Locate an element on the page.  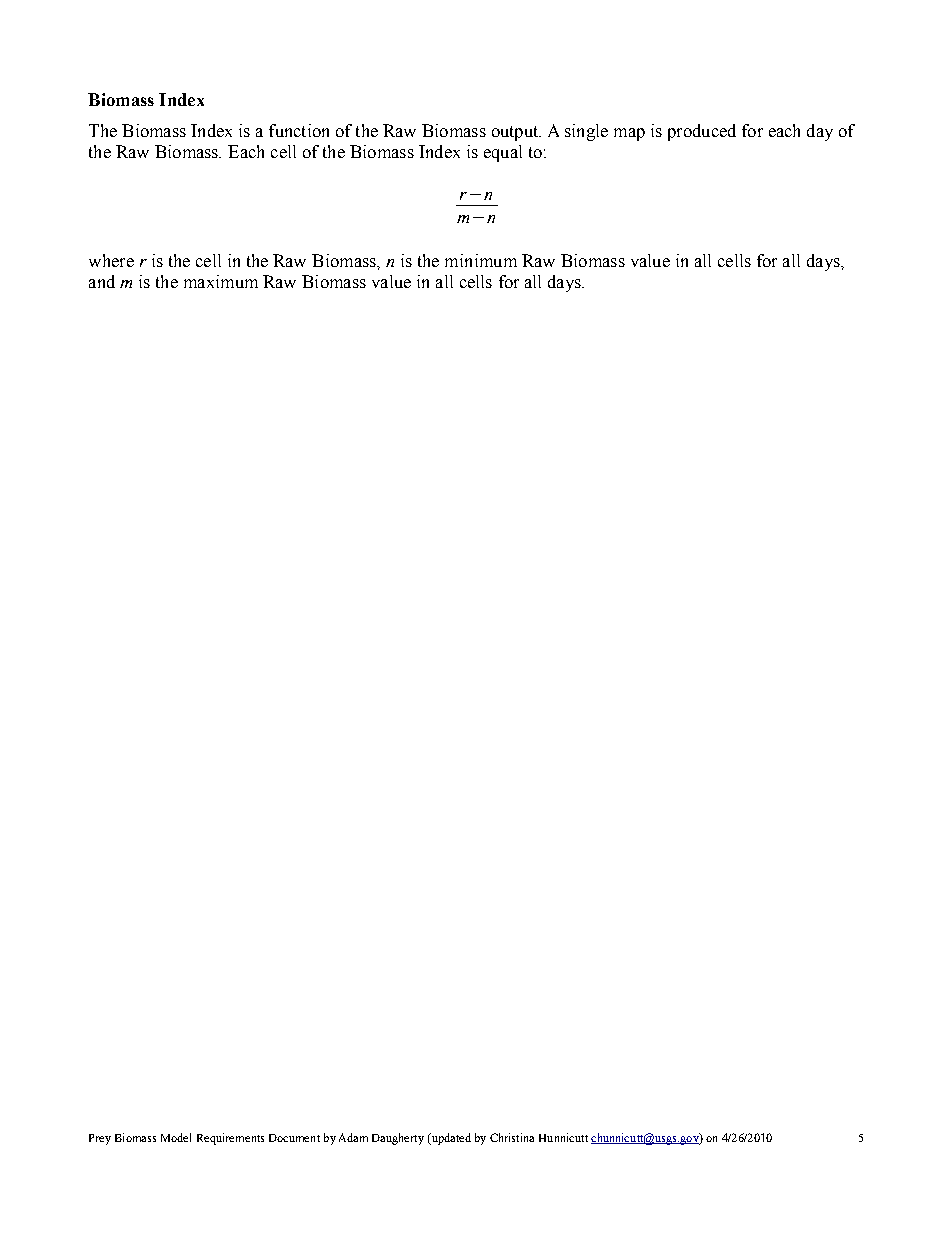
Adam is located at coordinates (353, 1137).
